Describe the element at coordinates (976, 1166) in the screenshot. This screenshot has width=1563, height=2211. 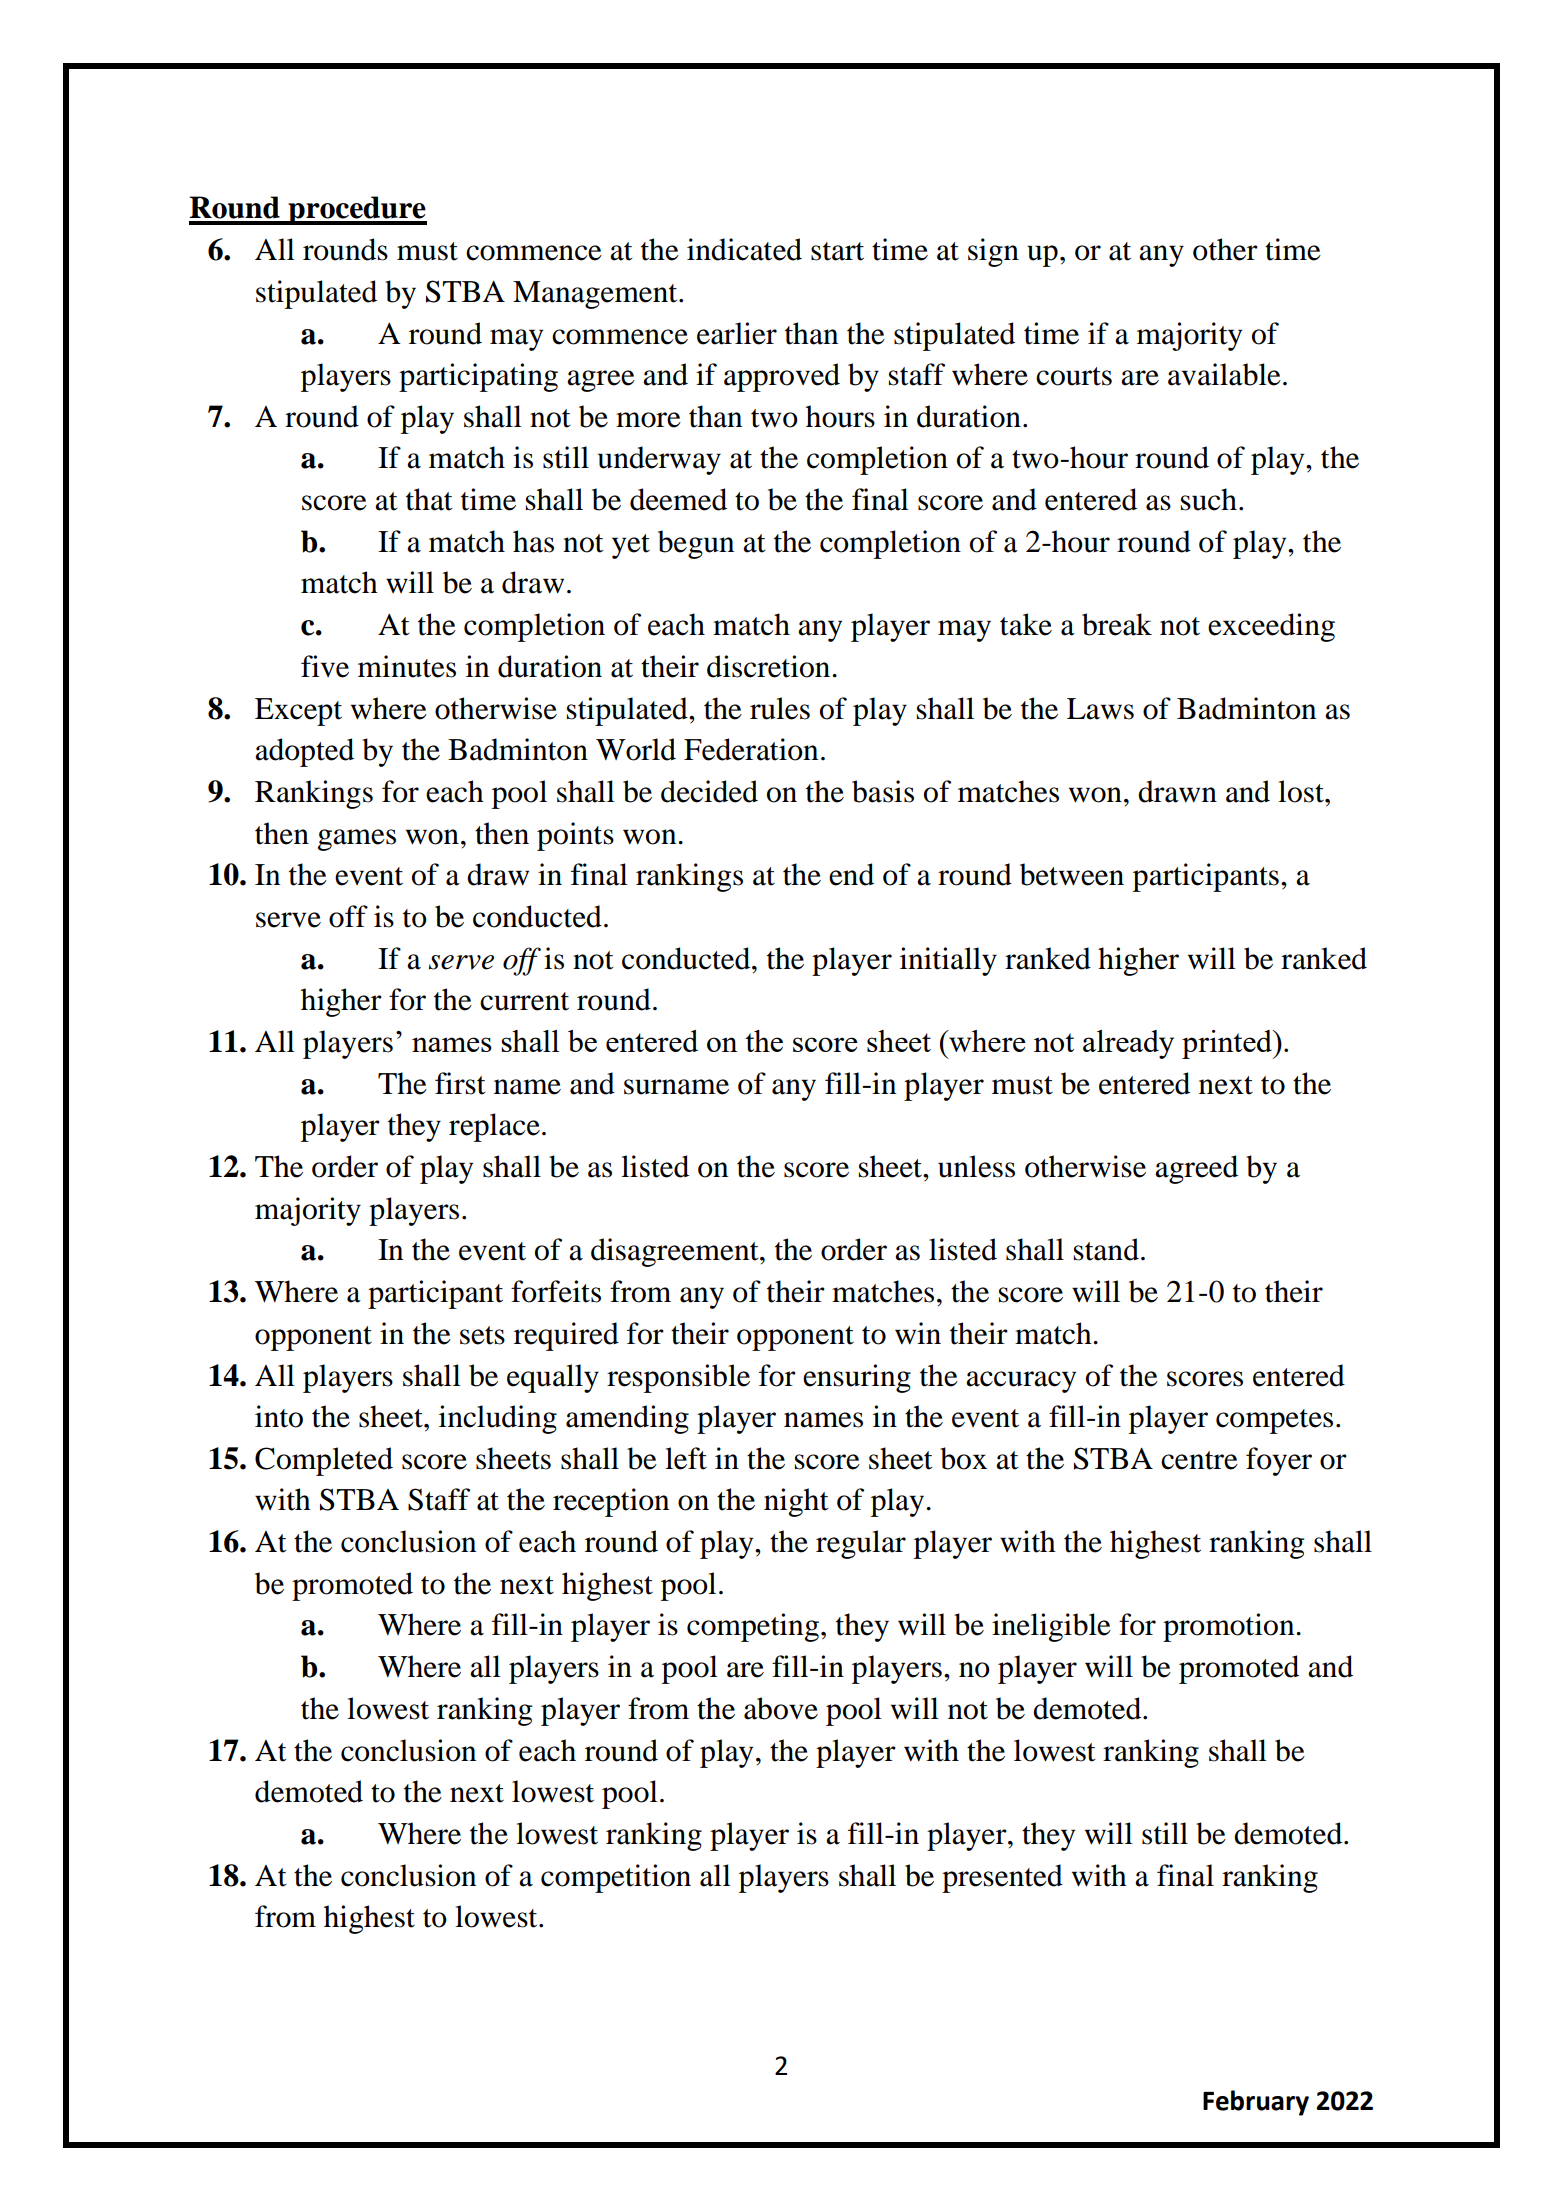
I see `unless` at that location.
